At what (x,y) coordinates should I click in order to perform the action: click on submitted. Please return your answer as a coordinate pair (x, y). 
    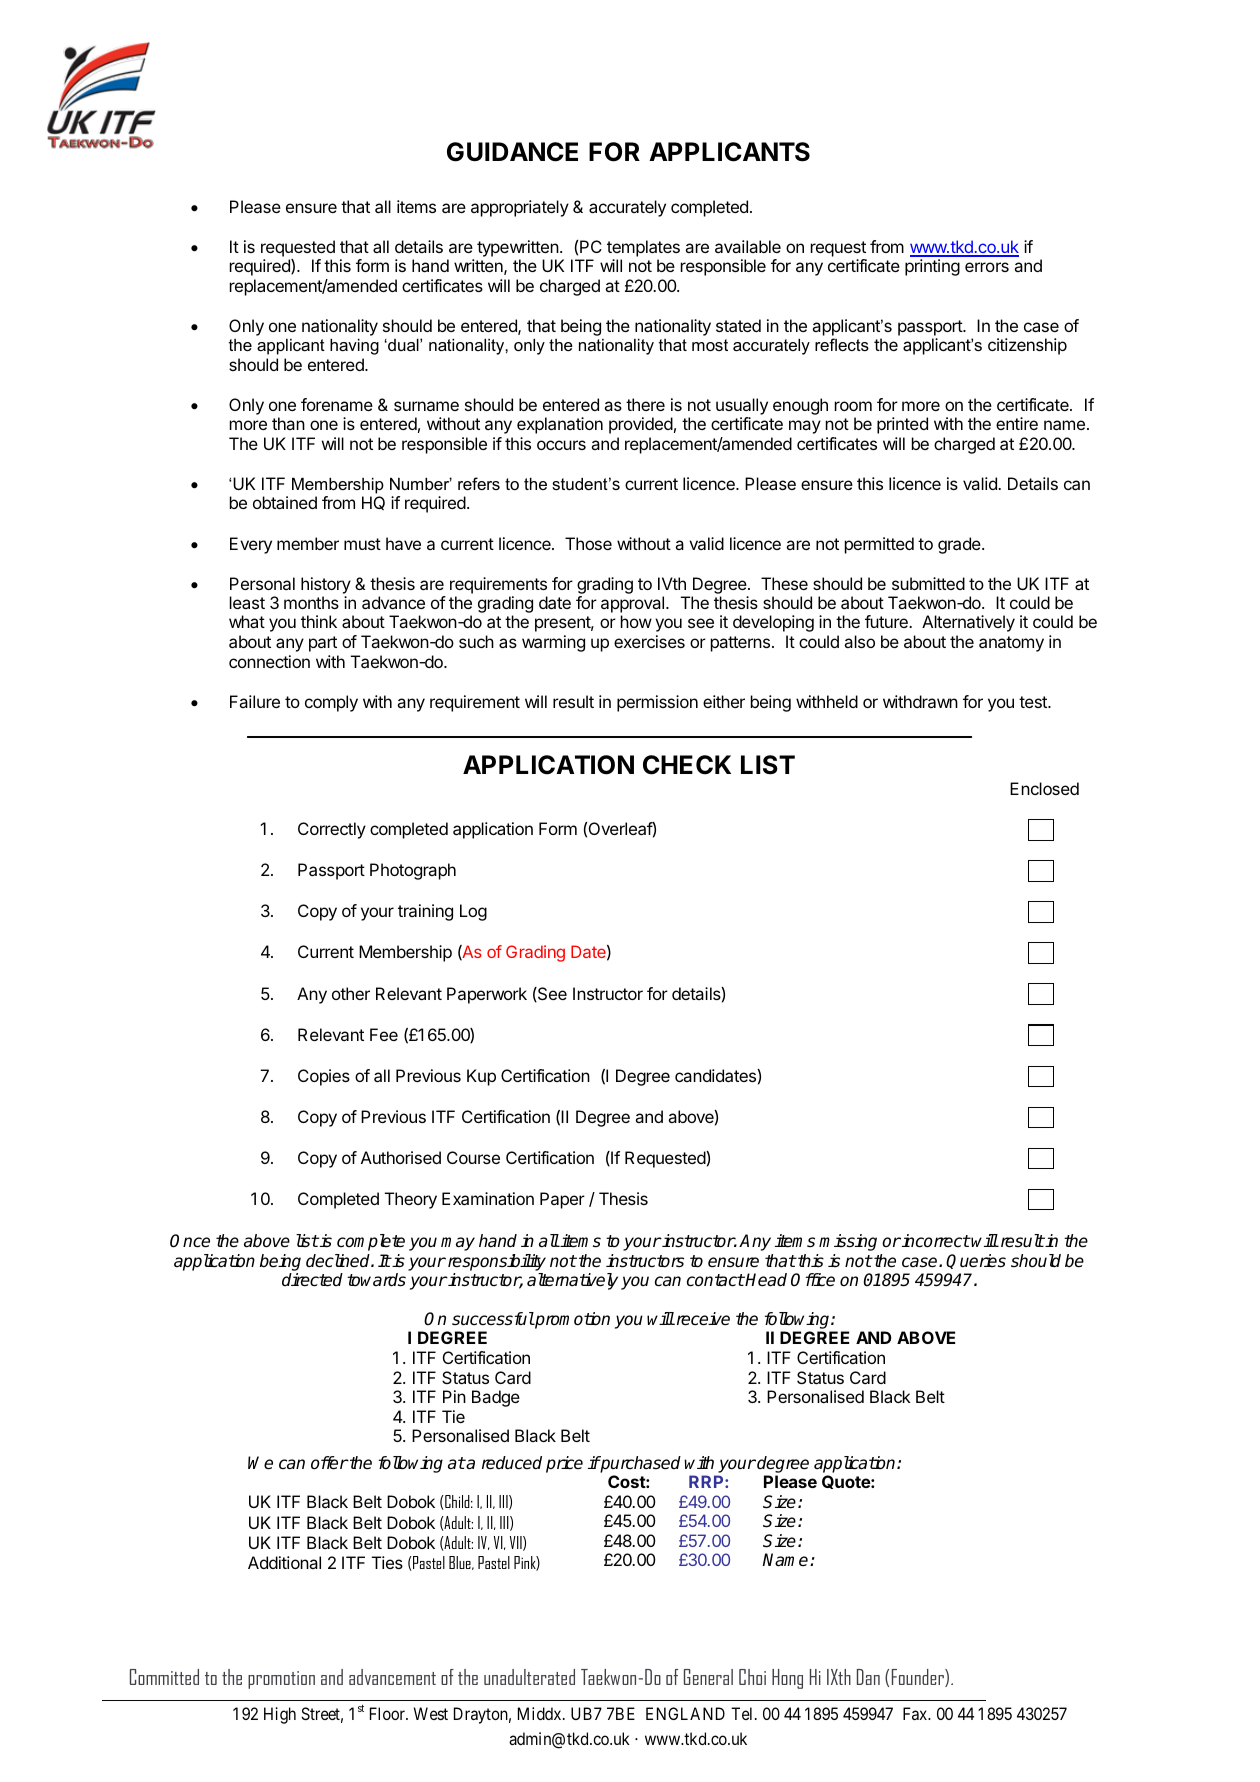
    Looking at the image, I should click on (928, 583).
